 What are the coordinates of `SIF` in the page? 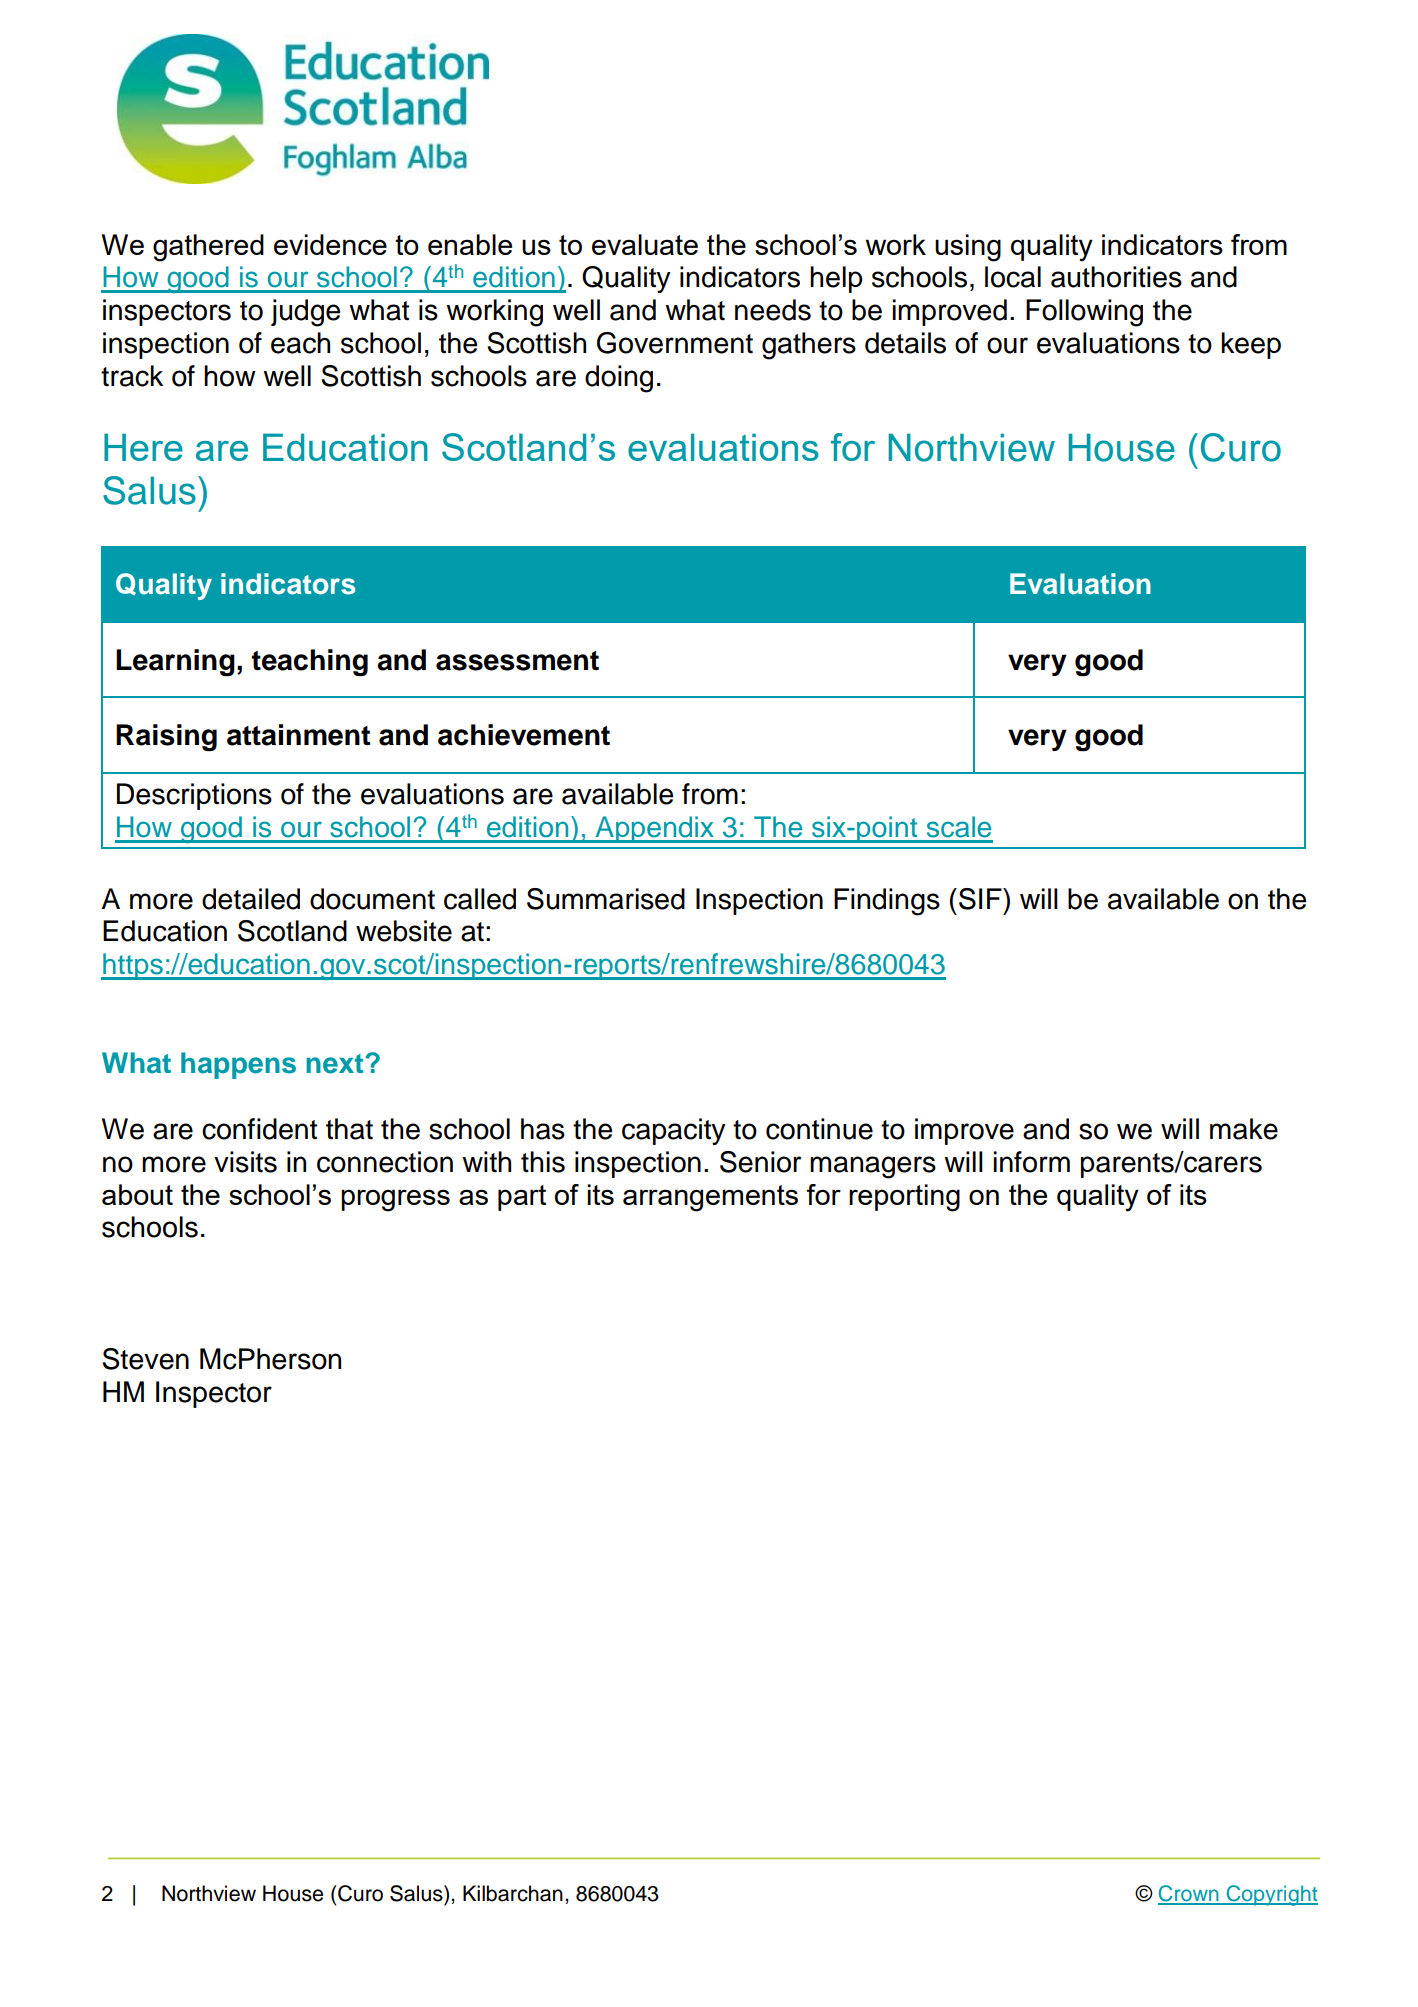 It's located at (981, 899).
